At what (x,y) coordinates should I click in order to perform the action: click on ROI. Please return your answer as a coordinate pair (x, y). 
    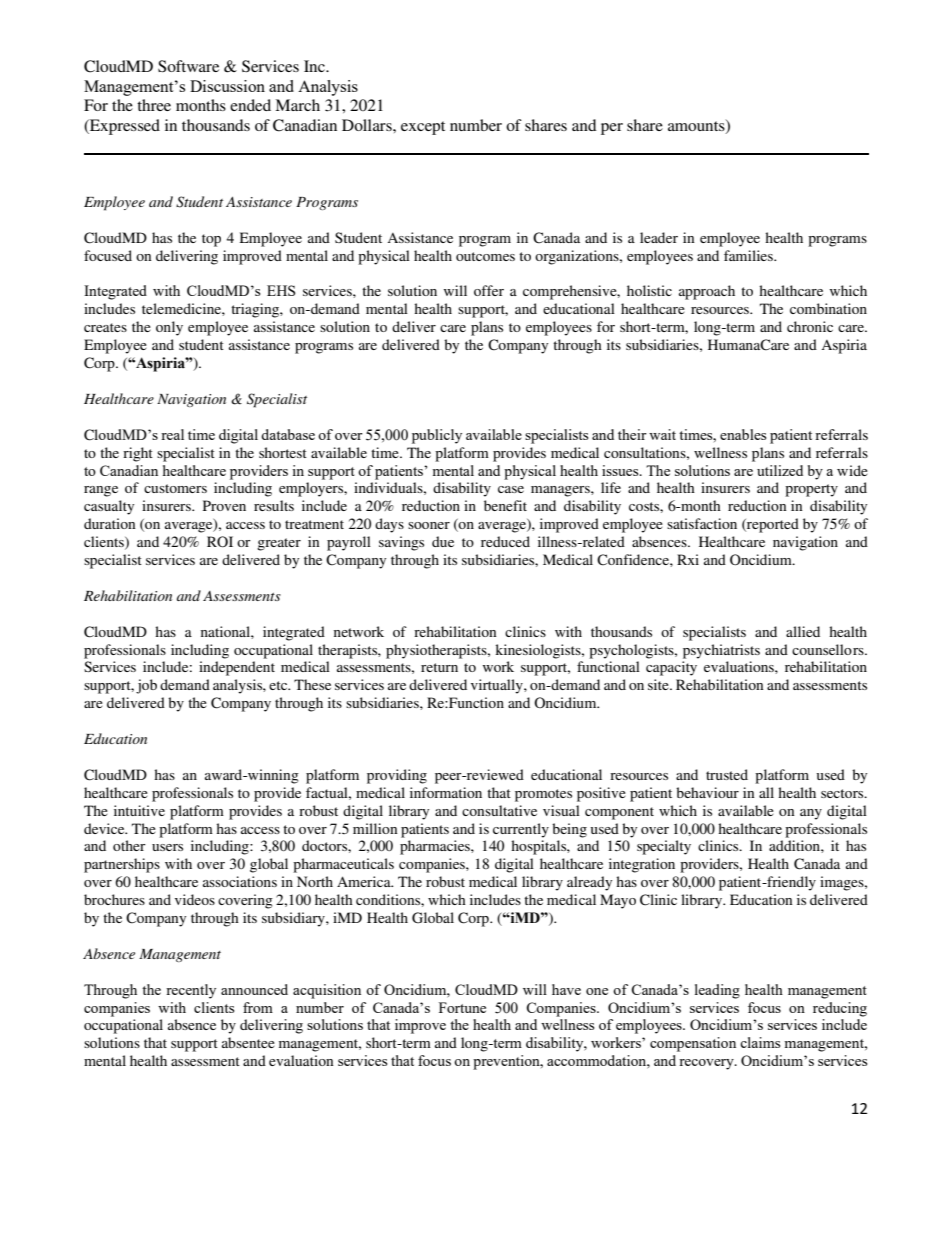
    Looking at the image, I should click on (220, 541).
